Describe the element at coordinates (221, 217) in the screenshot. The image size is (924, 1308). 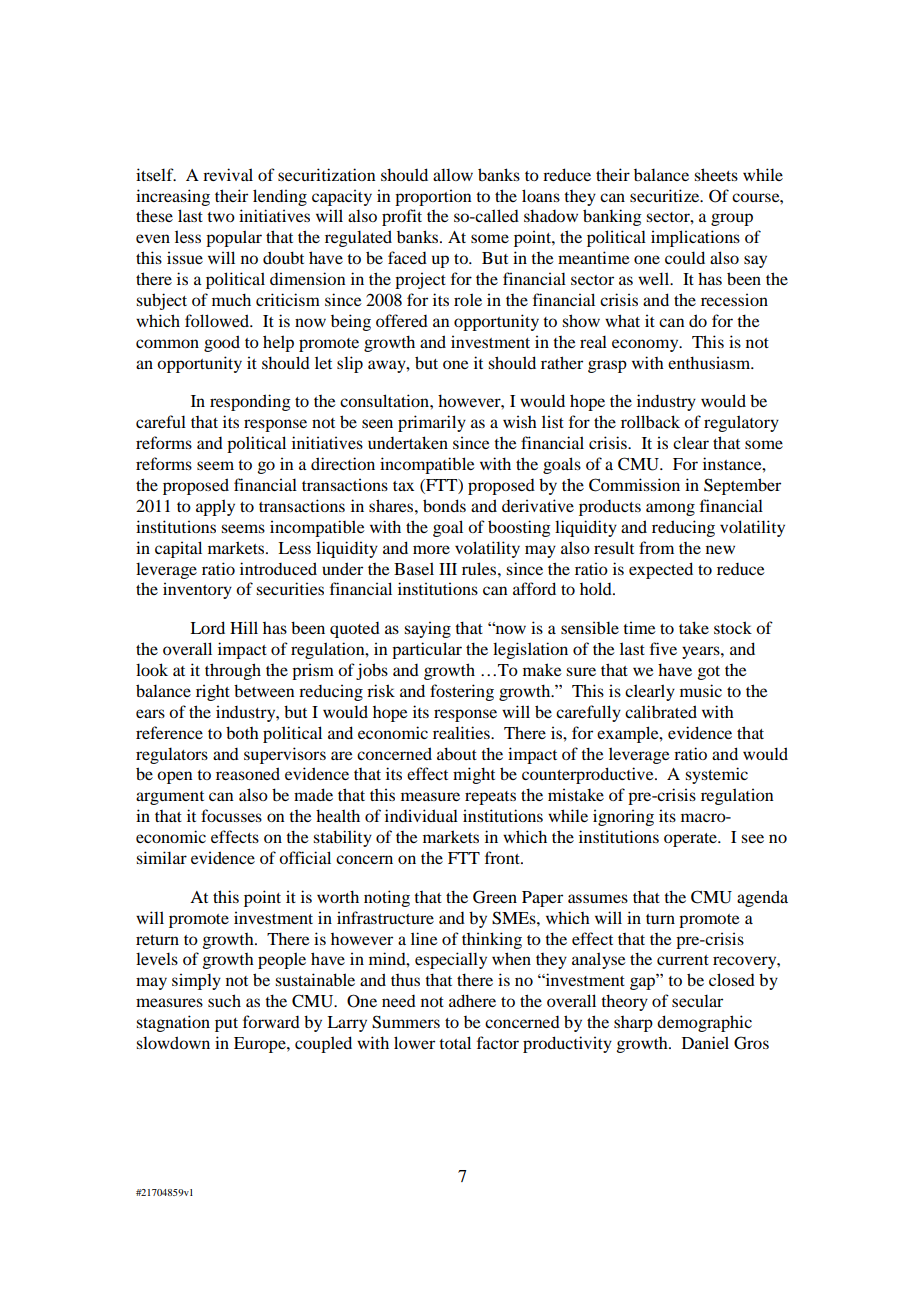
I see `two` at that location.
